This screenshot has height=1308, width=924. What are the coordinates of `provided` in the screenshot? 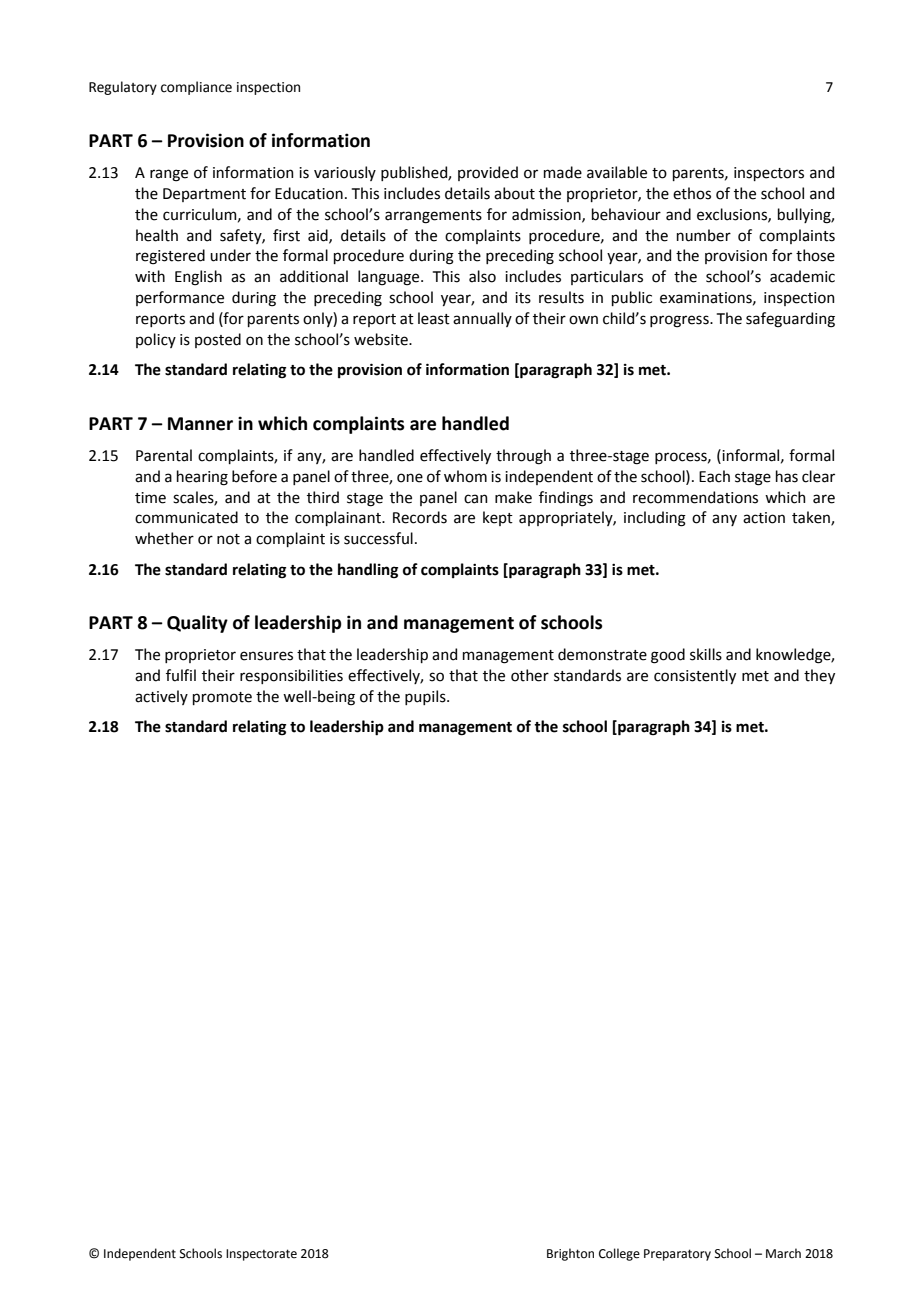 It's located at (488, 173).
